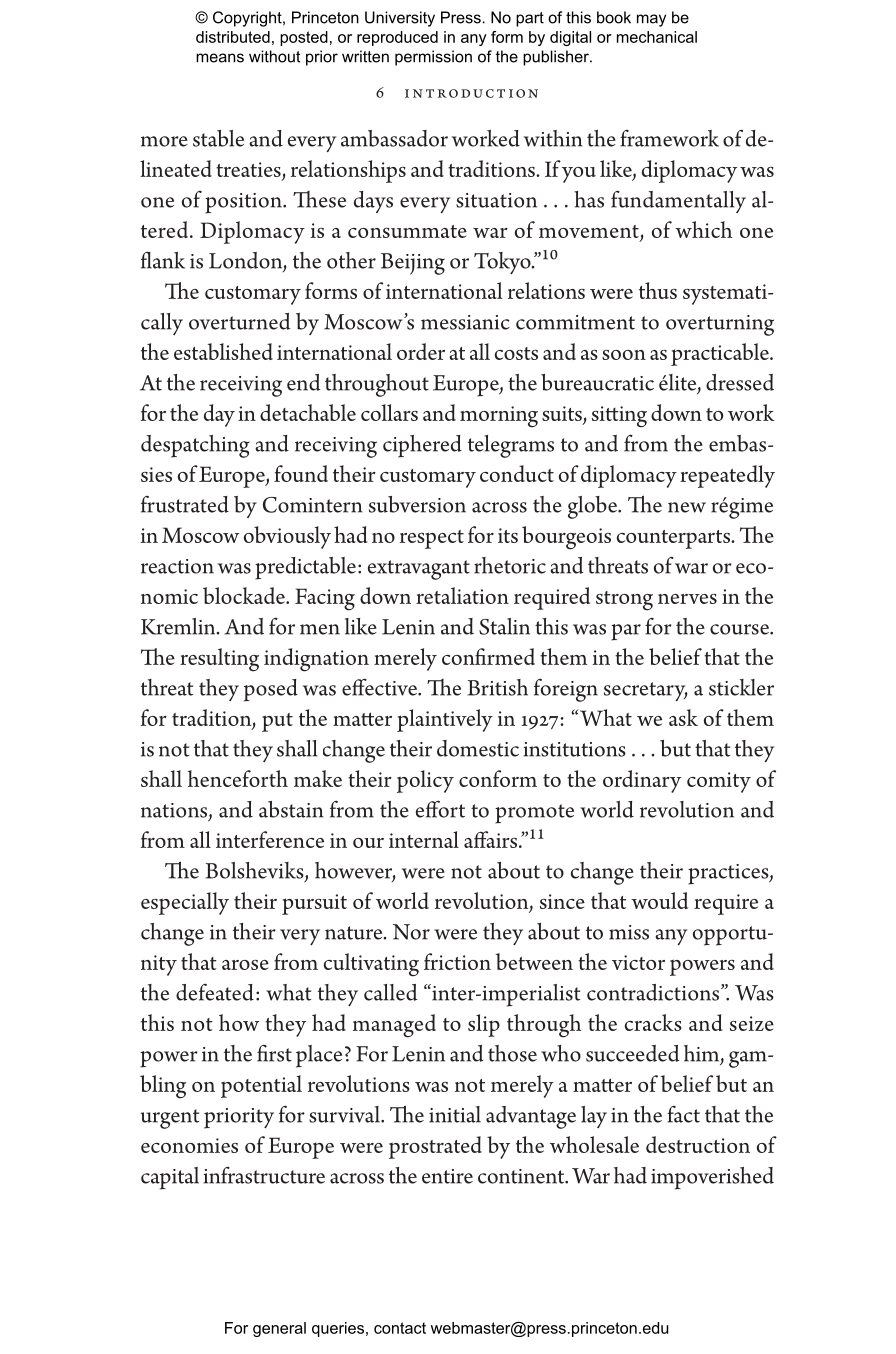 Image resolution: width=896 pixels, height=1354 pixels. I want to click on effort, so click(440, 809).
